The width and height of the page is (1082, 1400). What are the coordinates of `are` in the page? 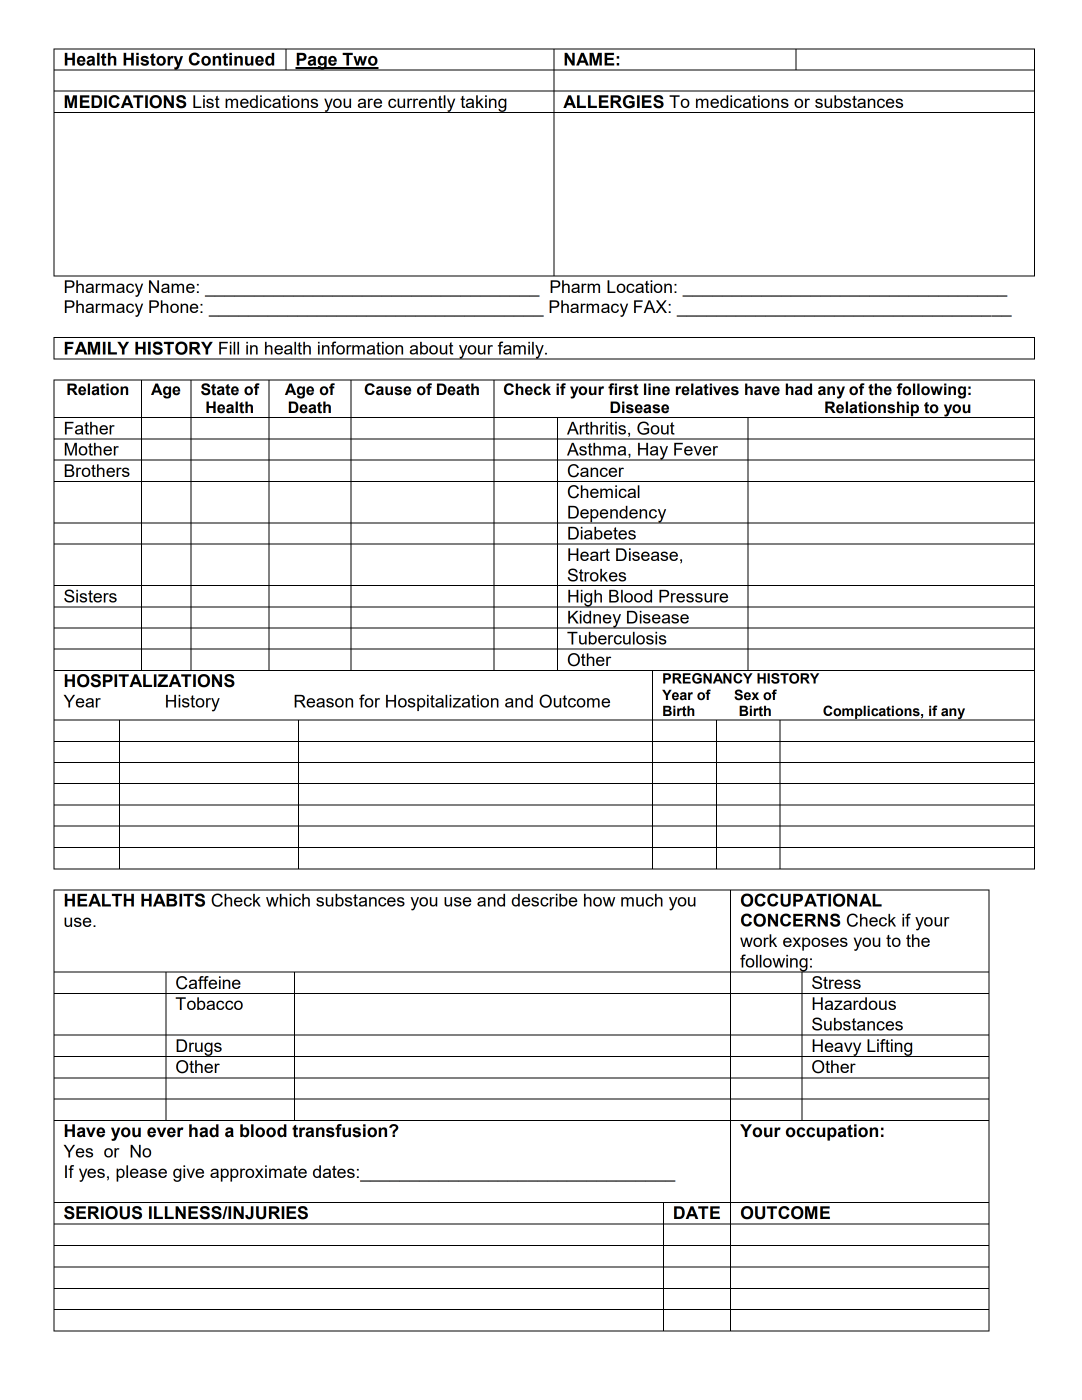 It's located at (369, 103).
